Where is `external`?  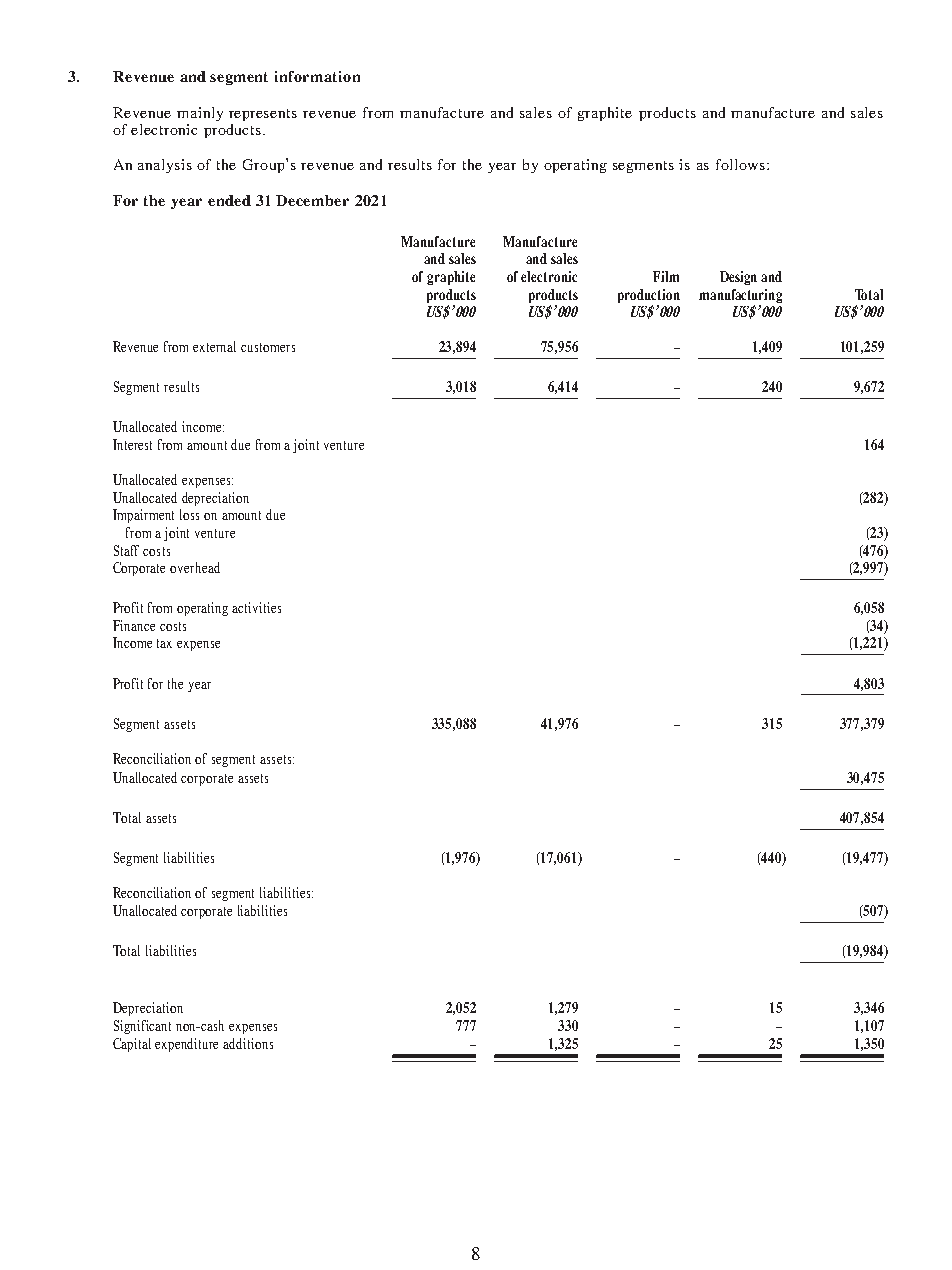 external is located at coordinates (214, 346).
